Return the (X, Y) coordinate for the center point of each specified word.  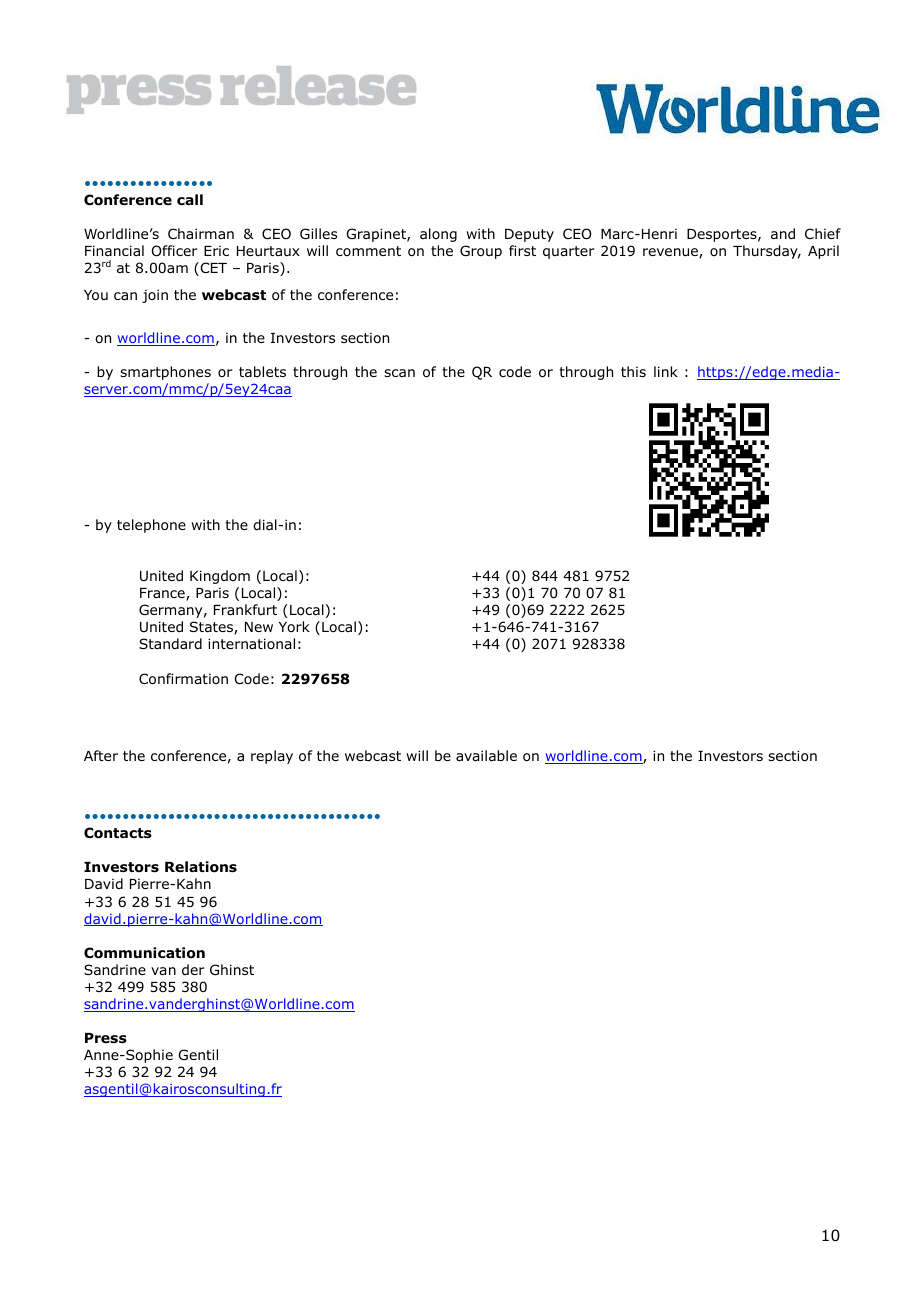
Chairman (201, 233)
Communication (144, 953)
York (294, 626)
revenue (671, 253)
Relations (201, 867)
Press (106, 1038)
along (438, 235)
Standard (170, 643)
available (486, 755)
